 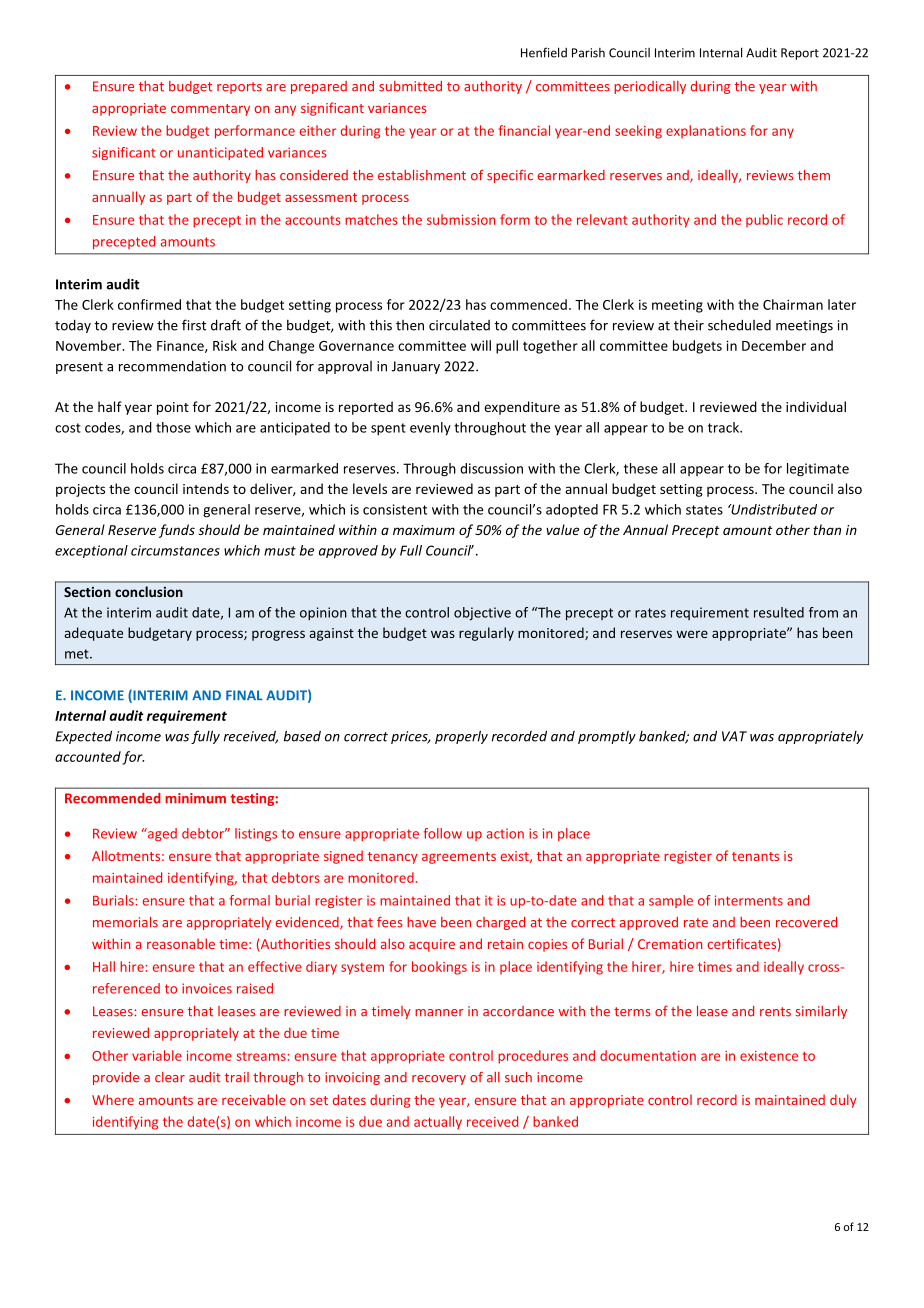 I want to click on submitted, so click(x=410, y=86).
